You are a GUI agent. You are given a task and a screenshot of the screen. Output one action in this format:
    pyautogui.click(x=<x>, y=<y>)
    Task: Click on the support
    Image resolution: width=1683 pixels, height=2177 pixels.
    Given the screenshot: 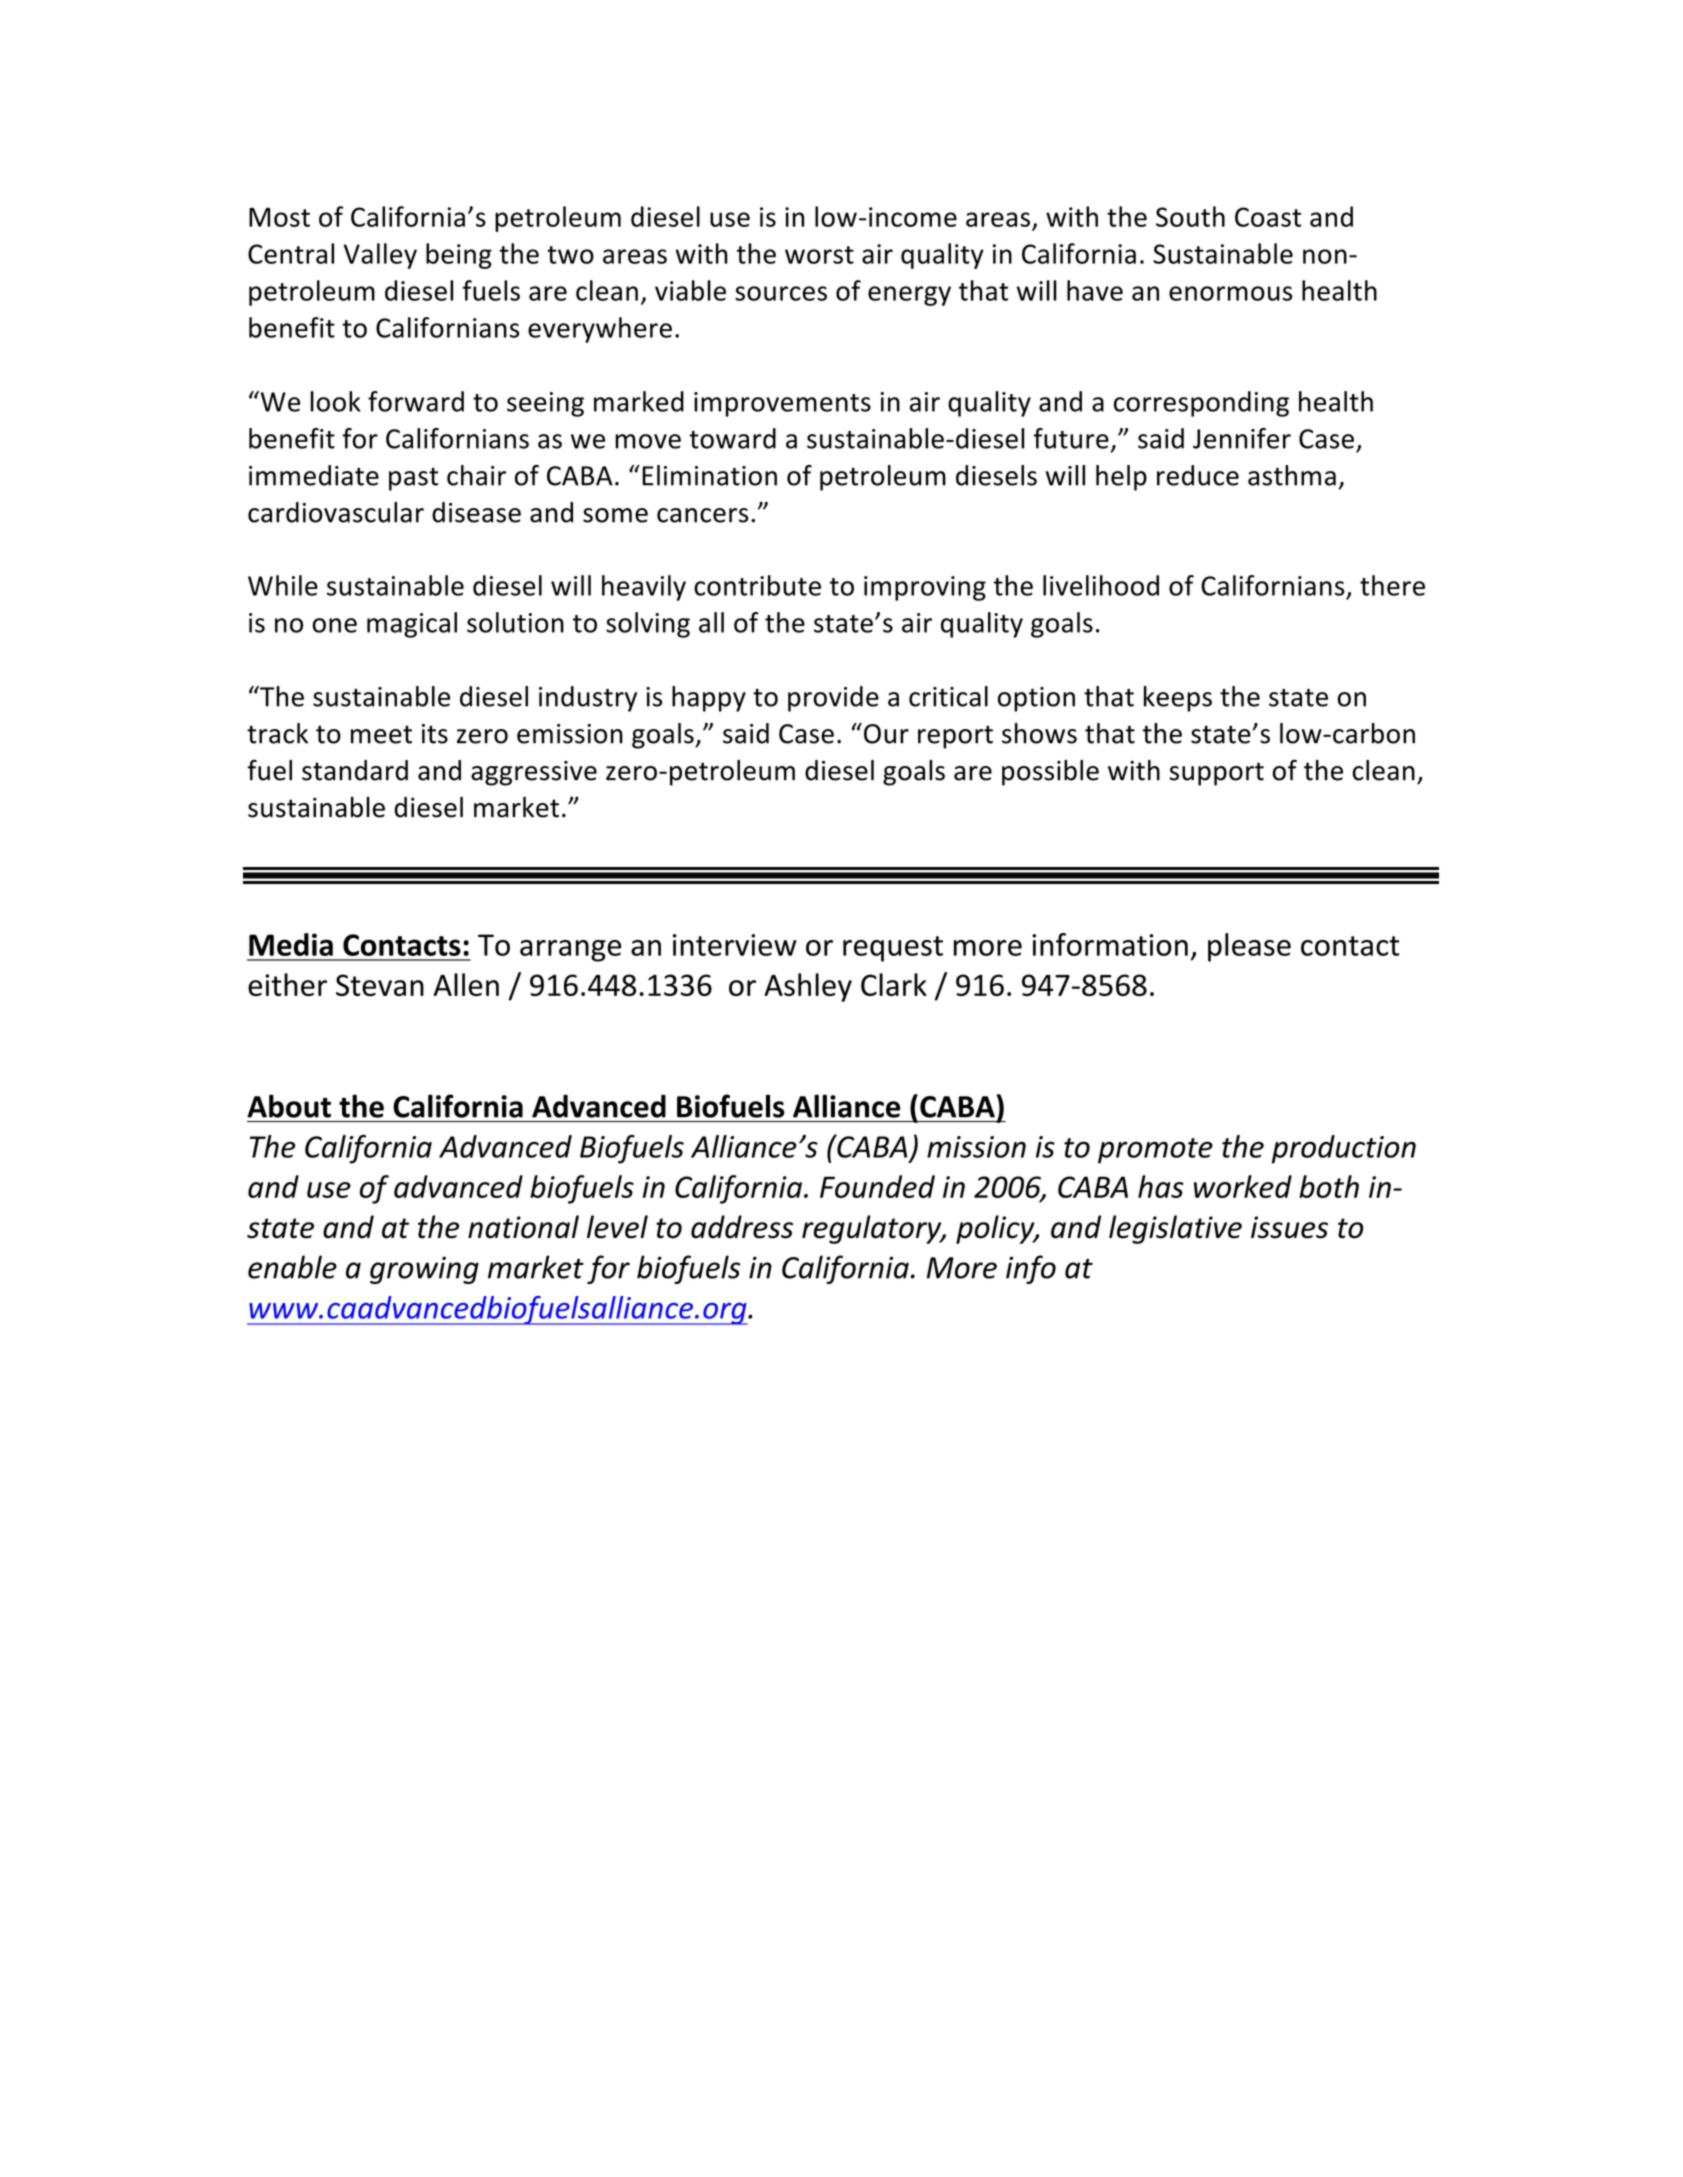 What is the action you would take?
    pyautogui.click(x=1216, y=774)
